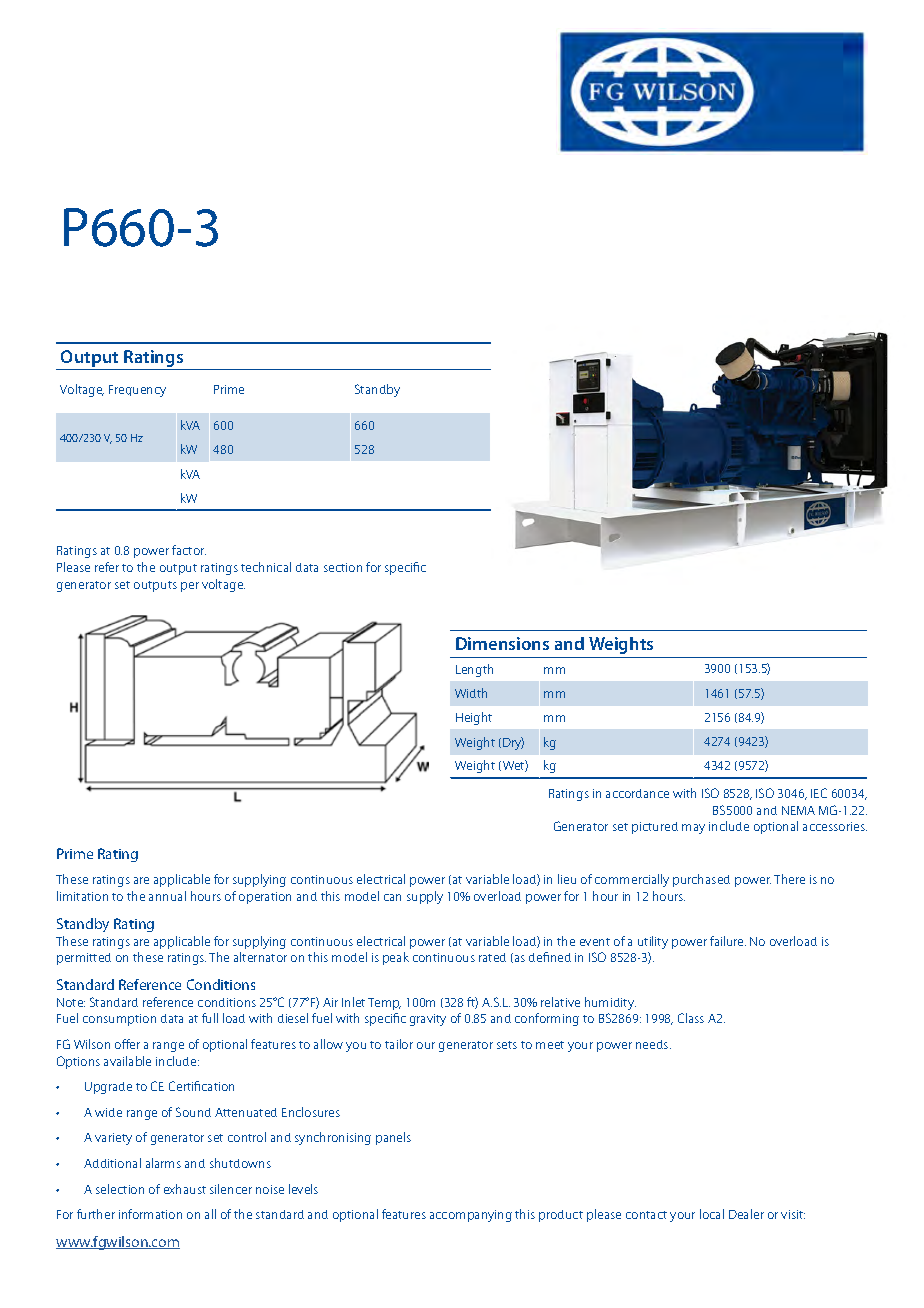  Describe the element at coordinates (428, 1020) in the image. I see `gravity` at that location.
